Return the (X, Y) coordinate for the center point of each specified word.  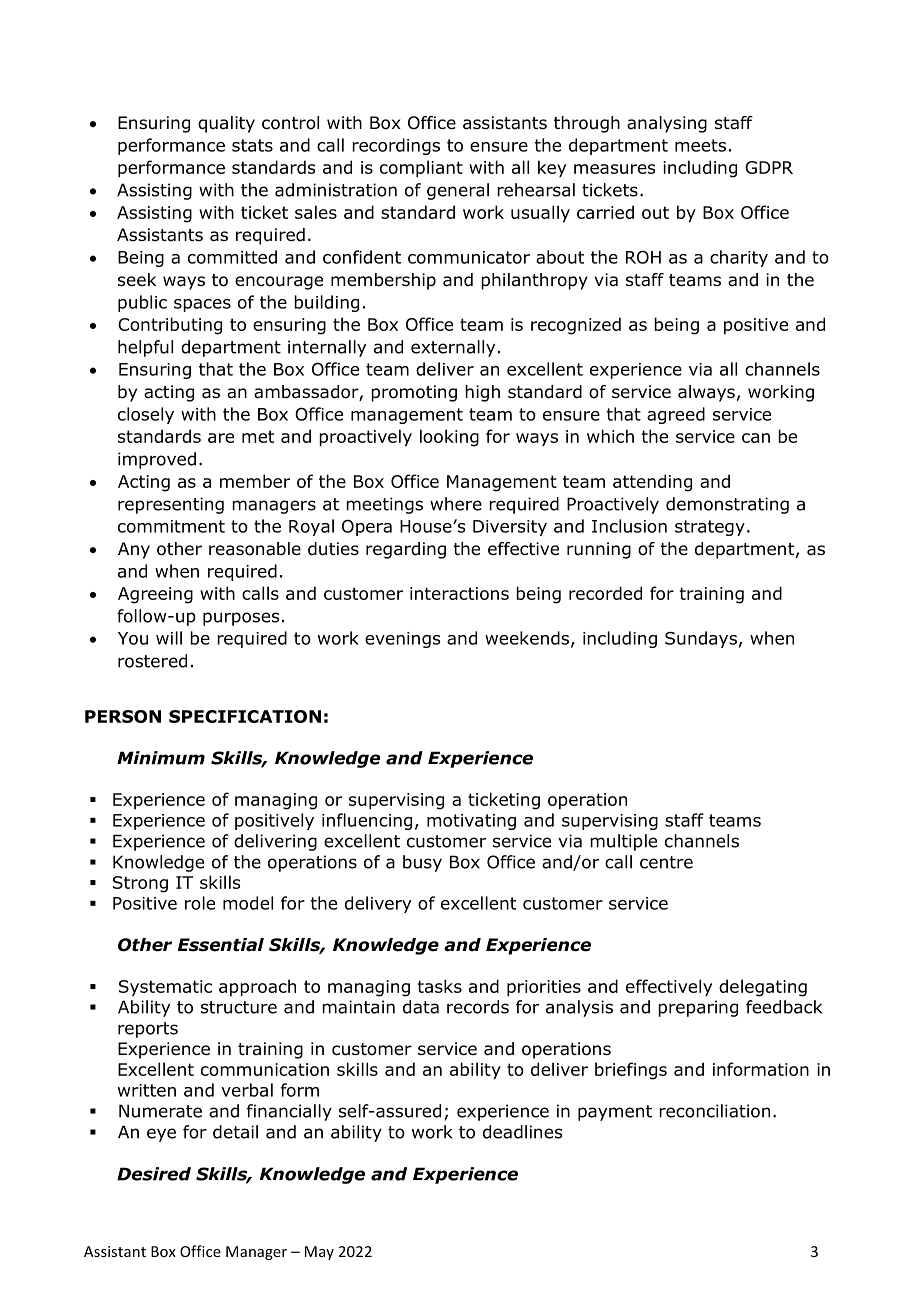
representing (171, 505)
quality (226, 124)
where (456, 504)
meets (700, 145)
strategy (710, 528)
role (200, 903)
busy (422, 863)
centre (666, 862)
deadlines (523, 1132)
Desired (154, 1174)
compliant (421, 169)
